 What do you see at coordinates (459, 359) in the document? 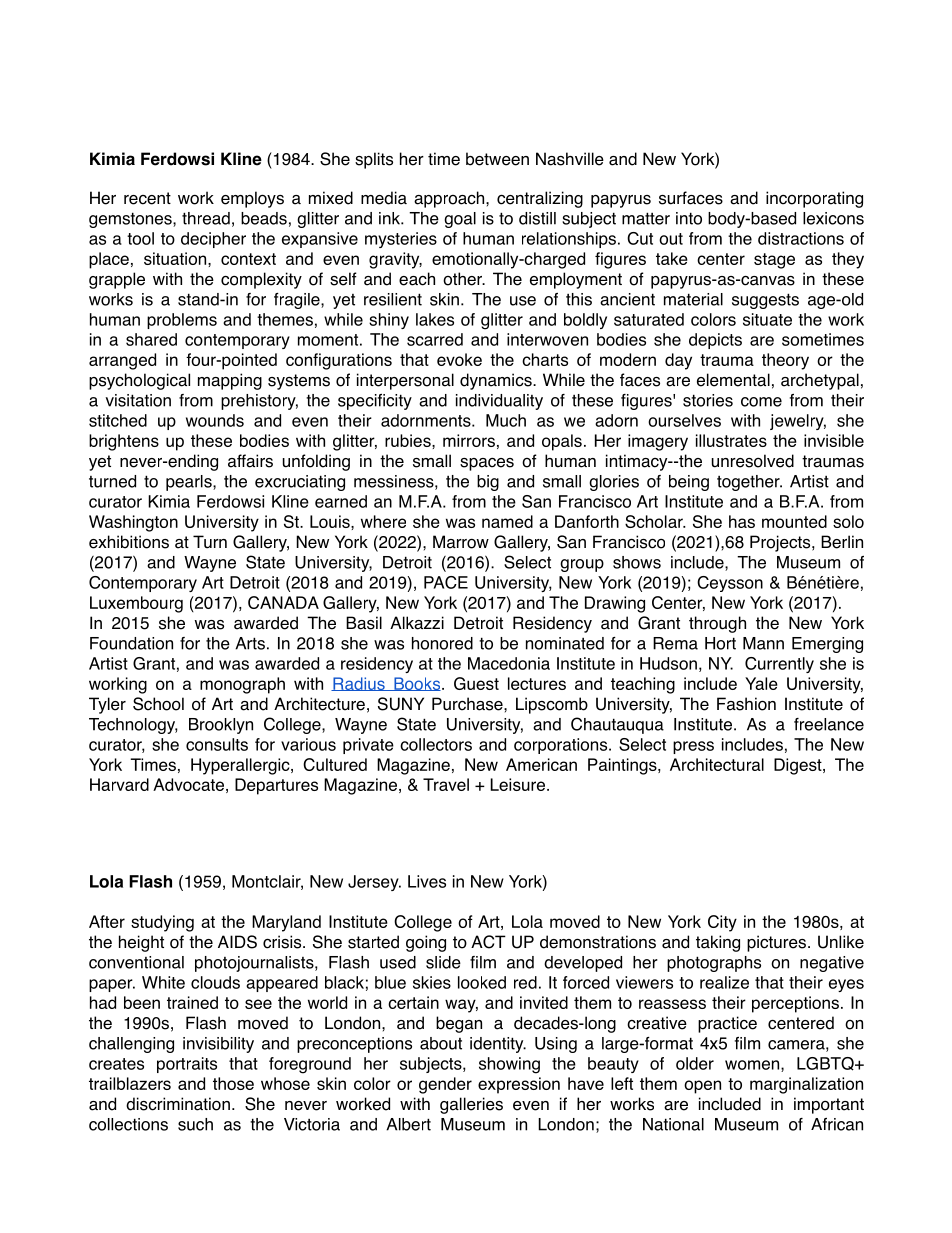
I see `evoke` at bounding box center [459, 359].
